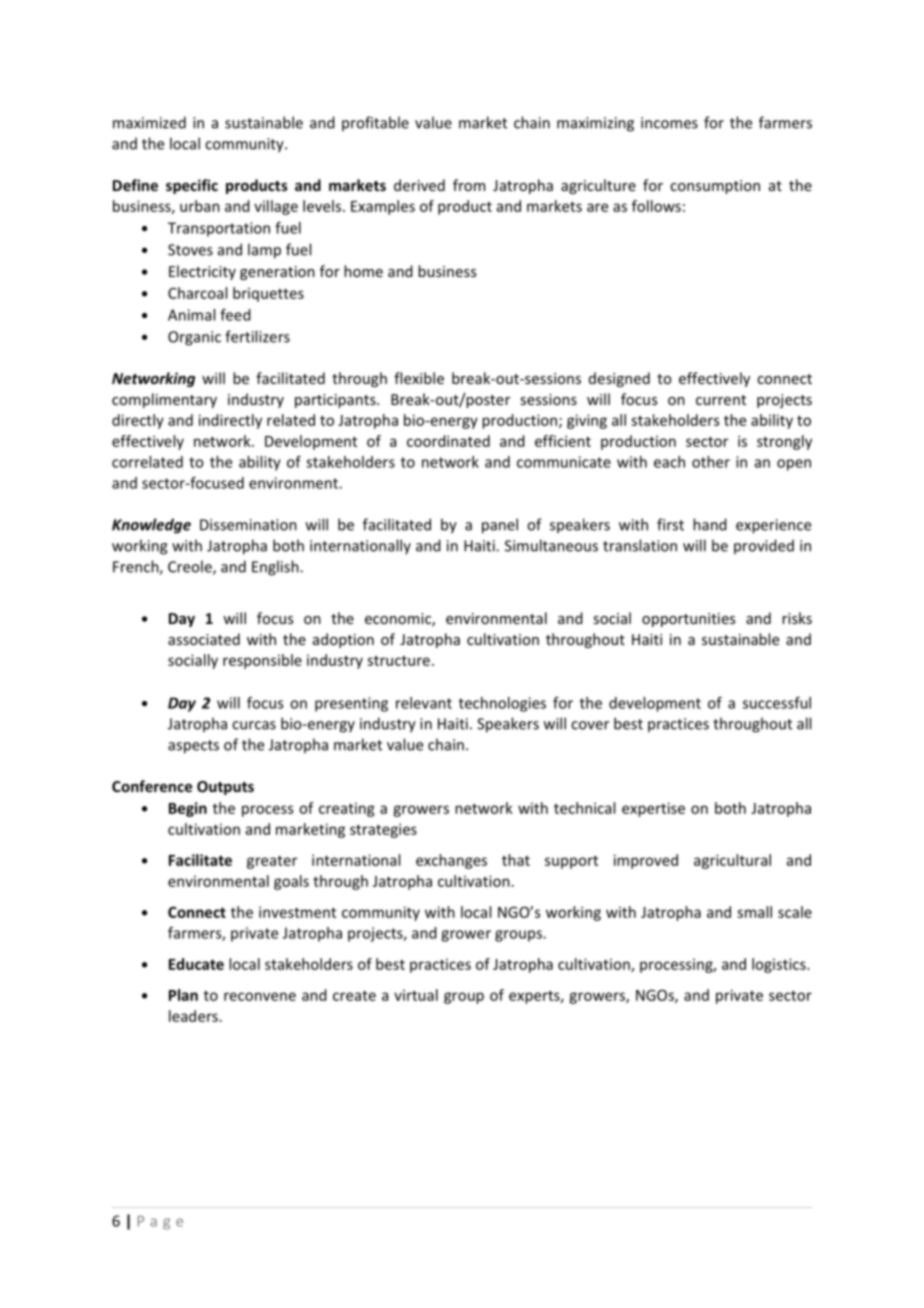 This screenshot has height=1308, width=924. What do you see at coordinates (715, 187) in the screenshot?
I see `consumption` at bounding box center [715, 187].
